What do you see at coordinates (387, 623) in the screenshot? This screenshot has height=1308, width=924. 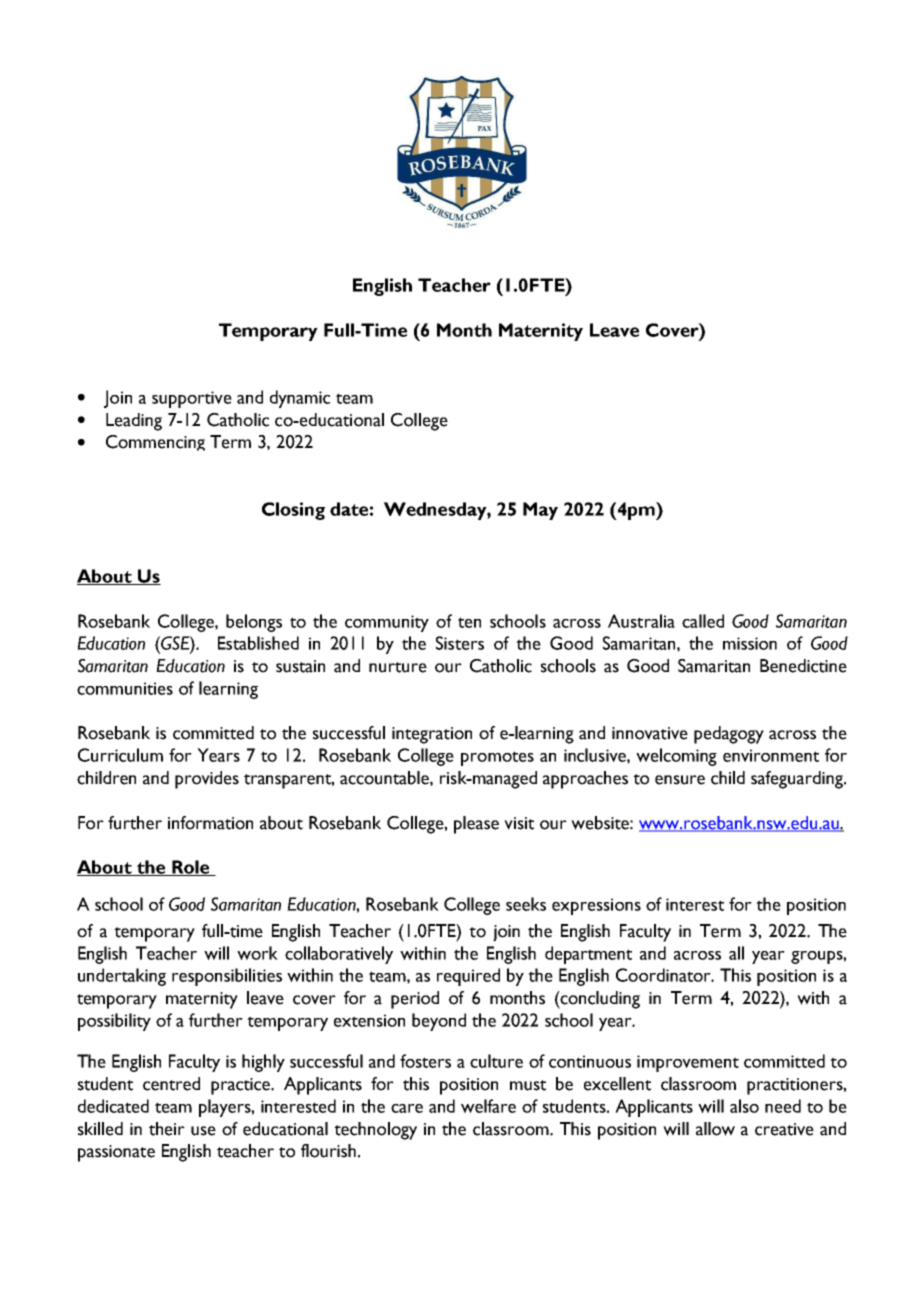 I see `community` at bounding box center [387, 623].
